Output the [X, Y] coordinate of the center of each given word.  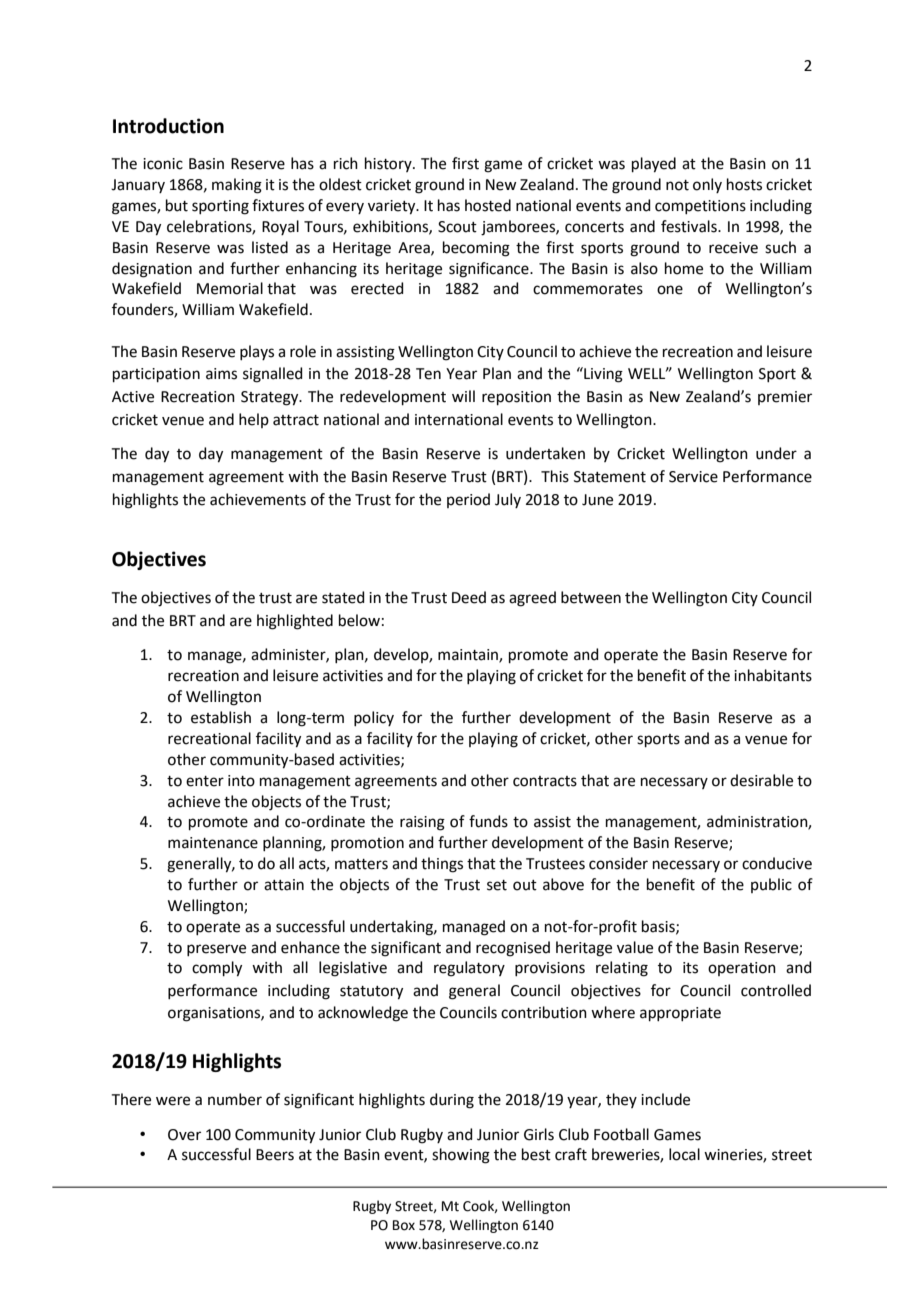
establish [221, 717]
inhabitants [773, 675]
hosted [488, 205]
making [237, 186]
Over [184, 1135]
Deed [469, 597]
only [707, 185]
